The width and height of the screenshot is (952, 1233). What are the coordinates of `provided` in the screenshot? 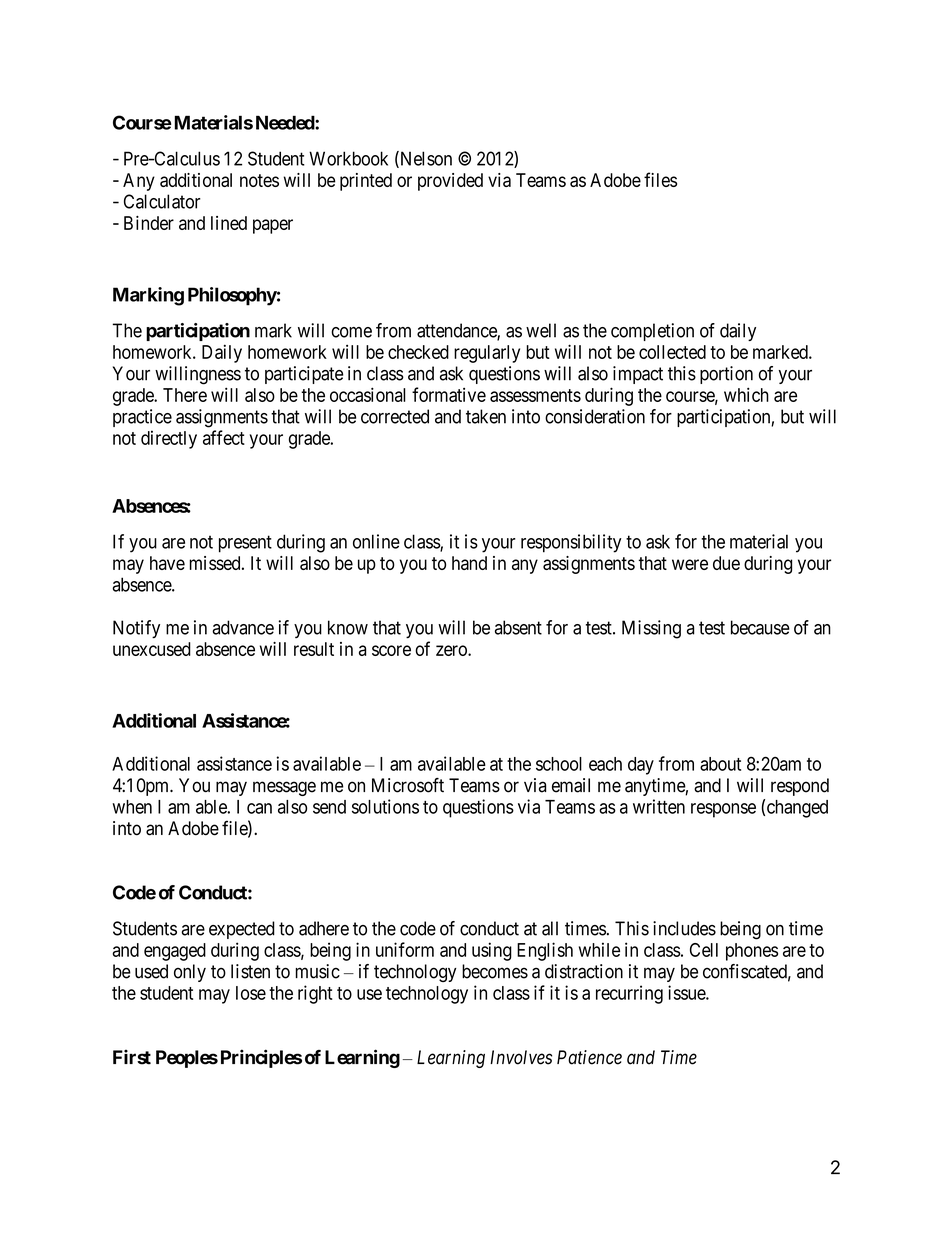 It's located at (450, 182).
